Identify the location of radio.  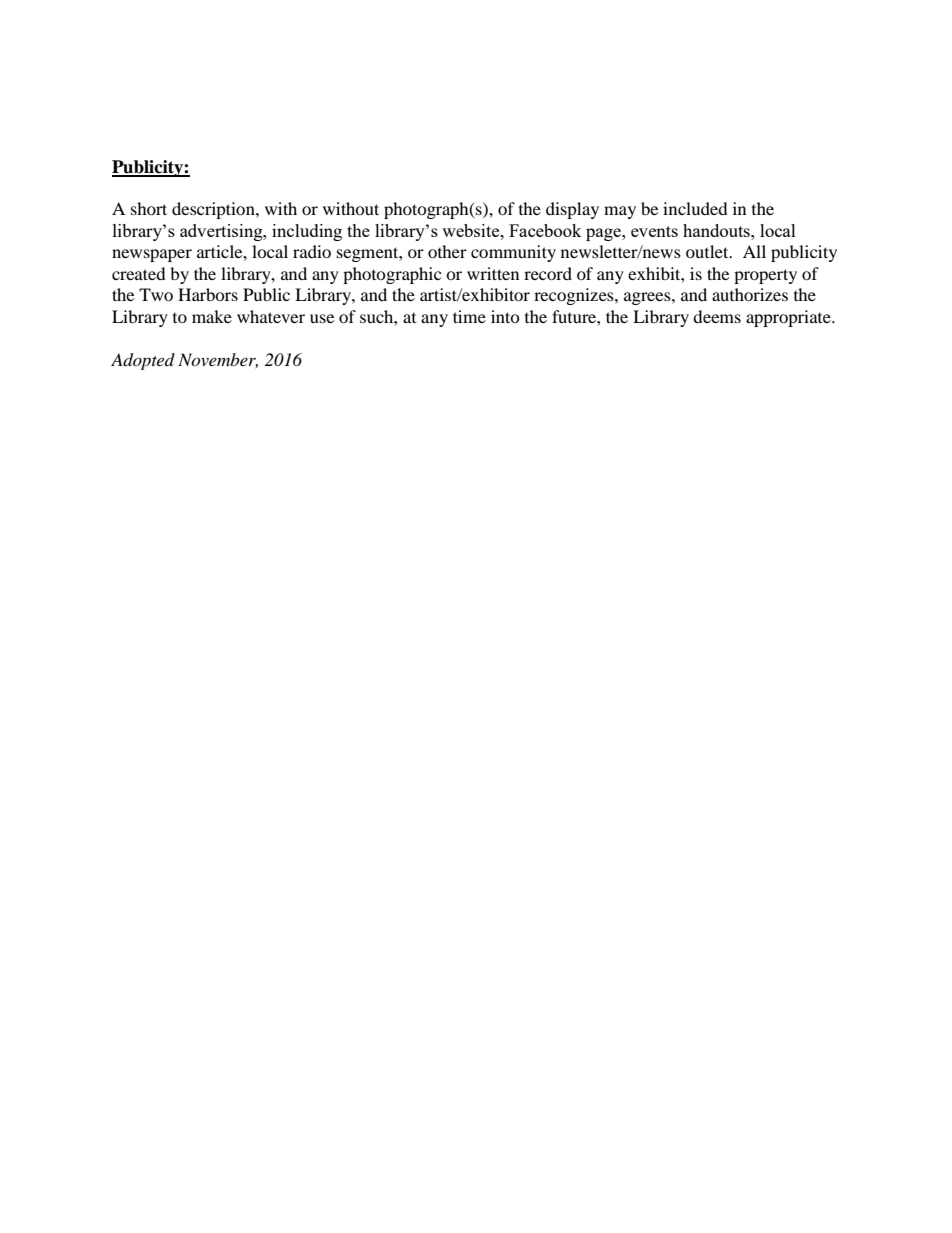
(312, 251).
